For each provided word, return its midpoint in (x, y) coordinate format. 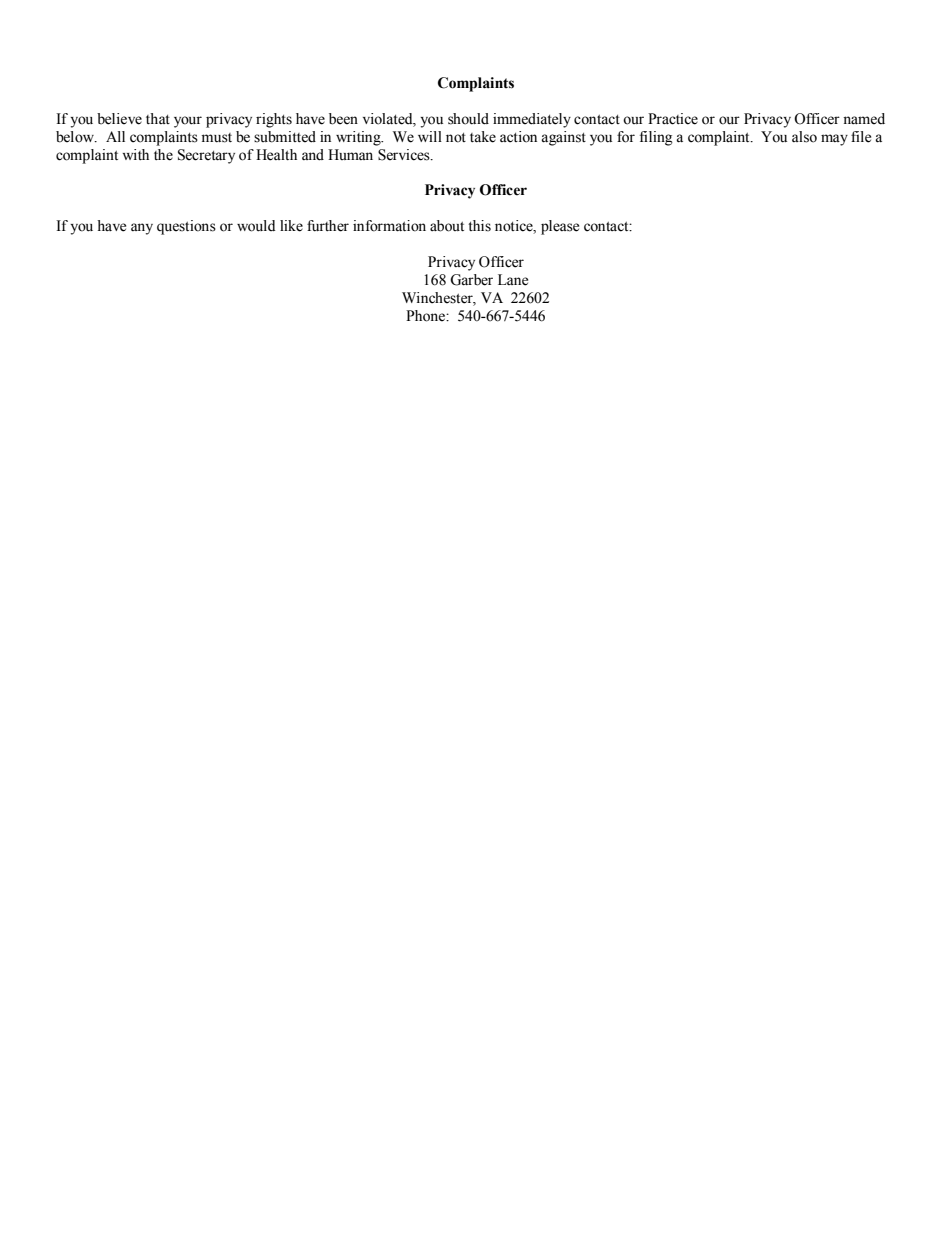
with (135, 154)
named (864, 119)
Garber (471, 280)
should (468, 119)
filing (656, 138)
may (834, 140)
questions (186, 227)
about (447, 226)
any (142, 229)
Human (350, 154)
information (389, 226)
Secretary (206, 156)
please (560, 227)
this (479, 226)
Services (405, 155)
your (188, 122)
